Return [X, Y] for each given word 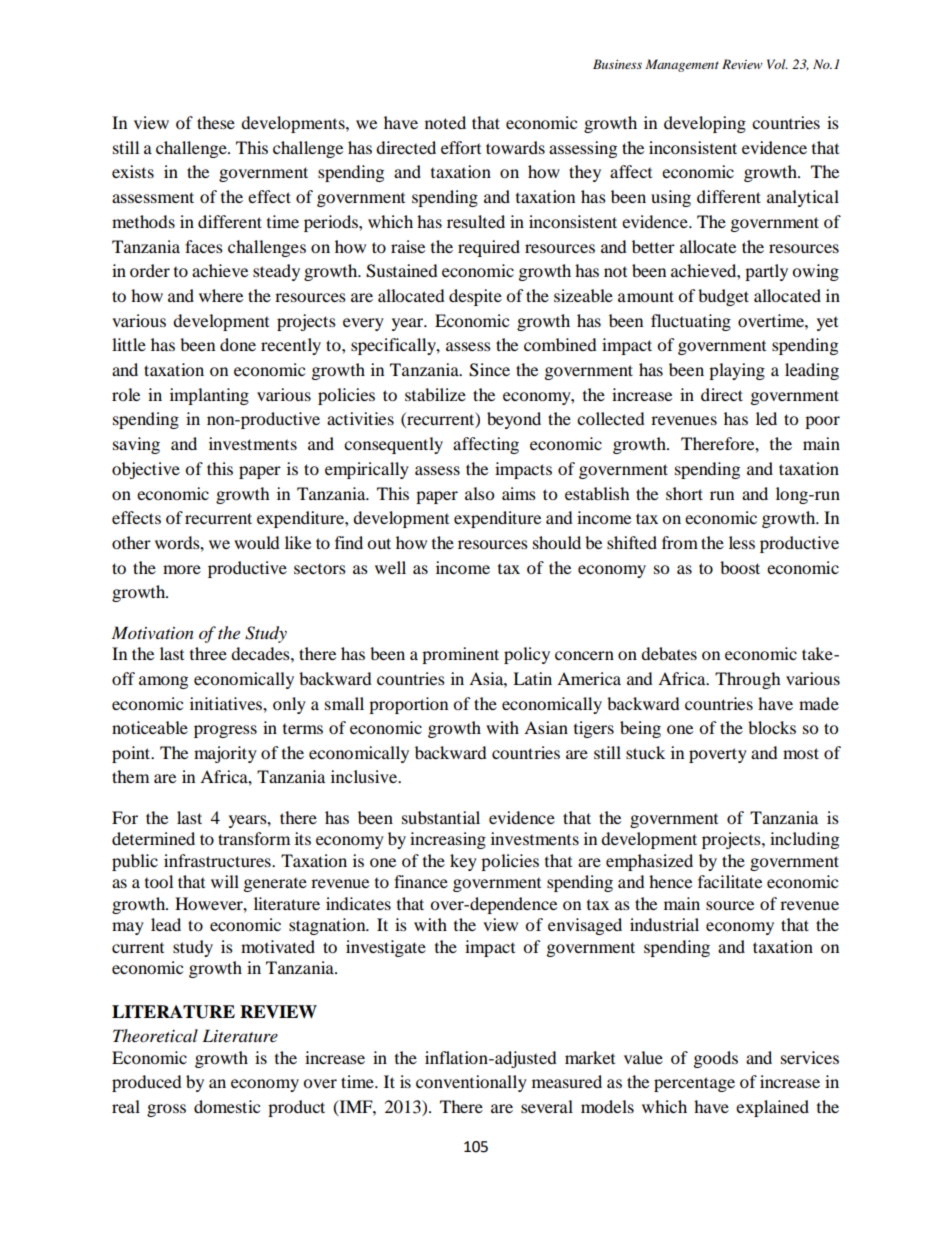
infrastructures [218, 860]
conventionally [471, 1083]
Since [489, 370]
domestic [227, 1106]
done [238, 344]
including [804, 840]
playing [737, 371]
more [182, 569]
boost [740, 567]
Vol [777, 64]
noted [445, 122]
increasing [448, 840]
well [390, 567]
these [216, 122]
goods [716, 1059]
